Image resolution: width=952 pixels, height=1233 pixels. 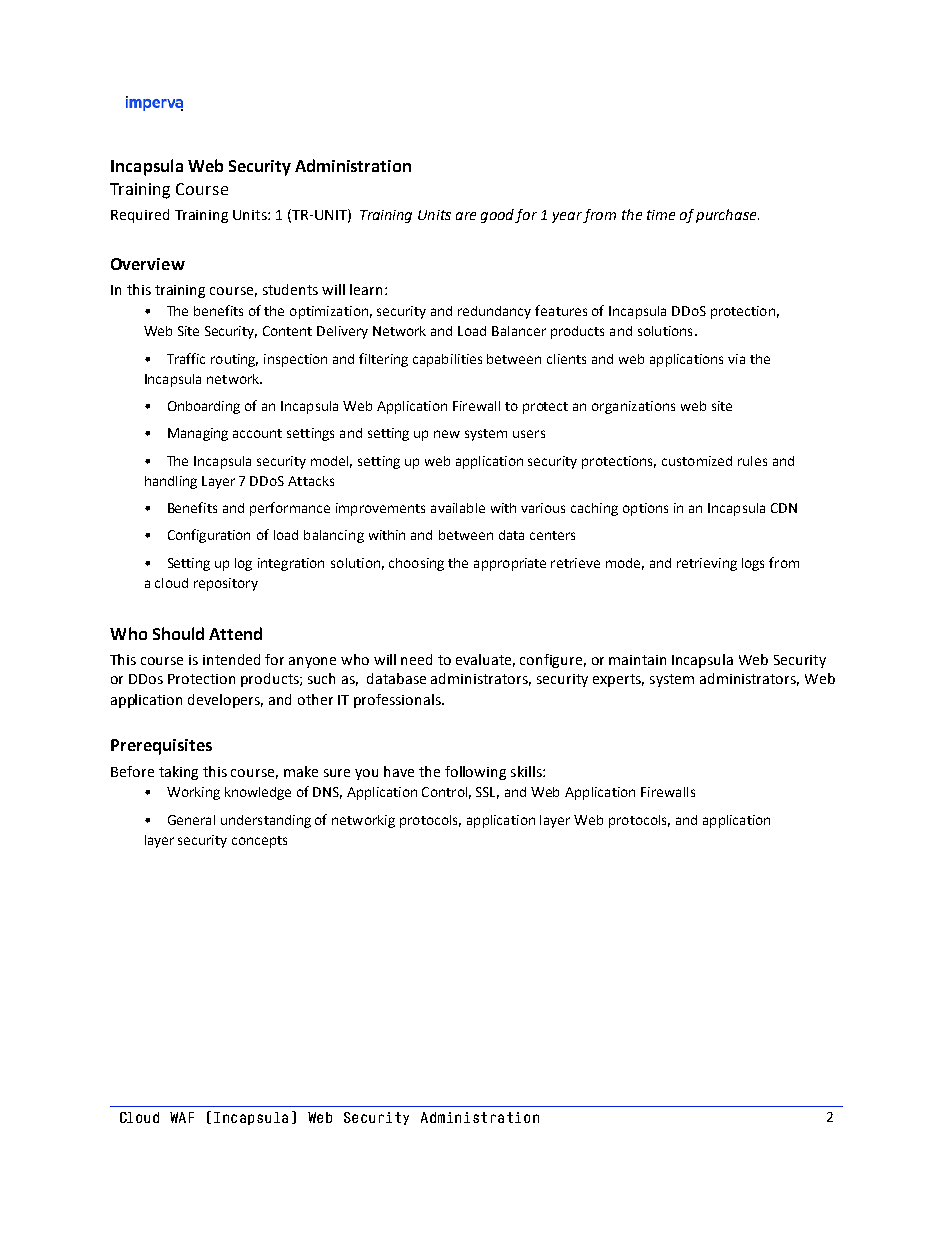 I want to click on are, so click(x=466, y=216).
